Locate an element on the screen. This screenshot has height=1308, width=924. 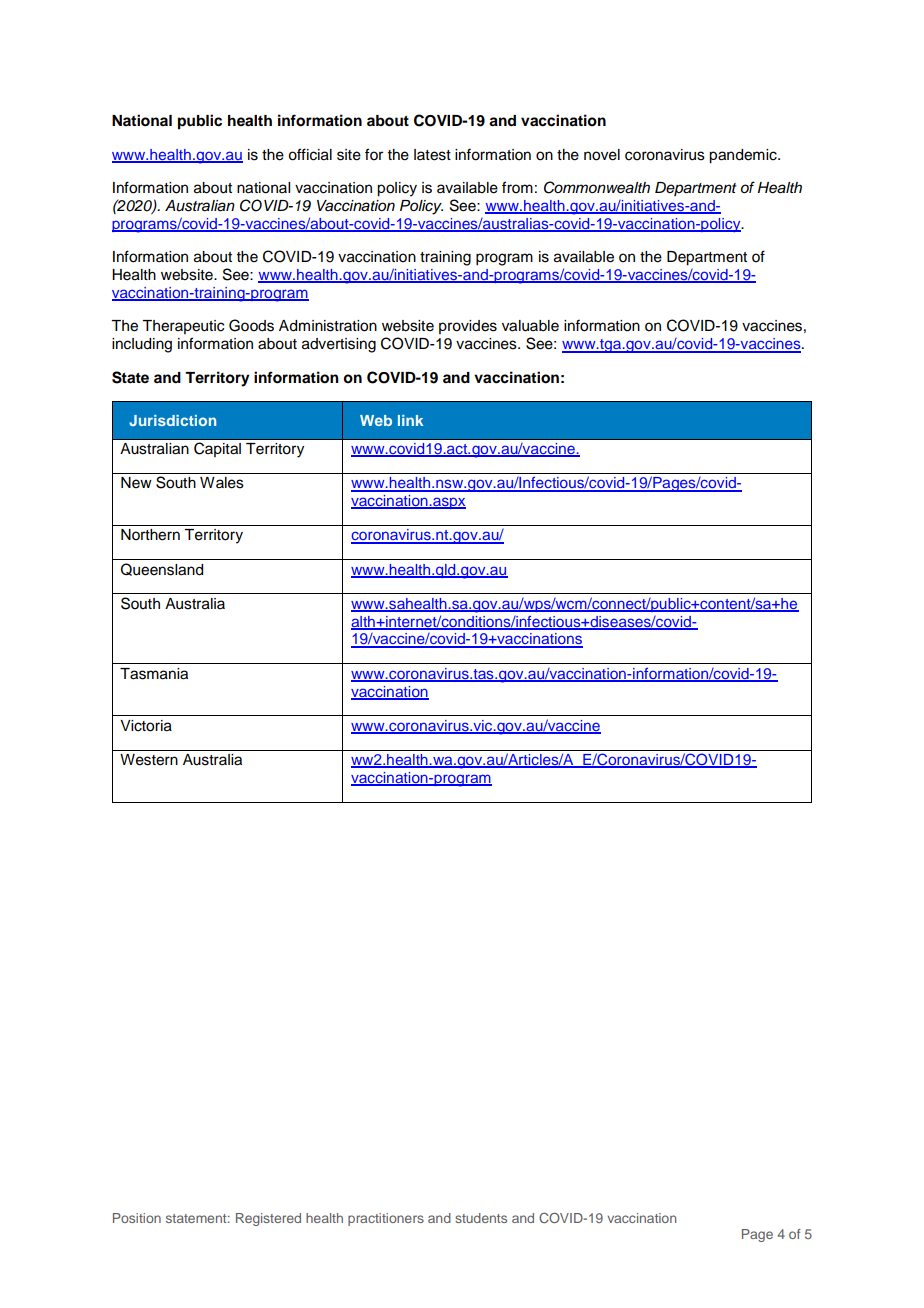
novel is located at coordinates (602, 155).
